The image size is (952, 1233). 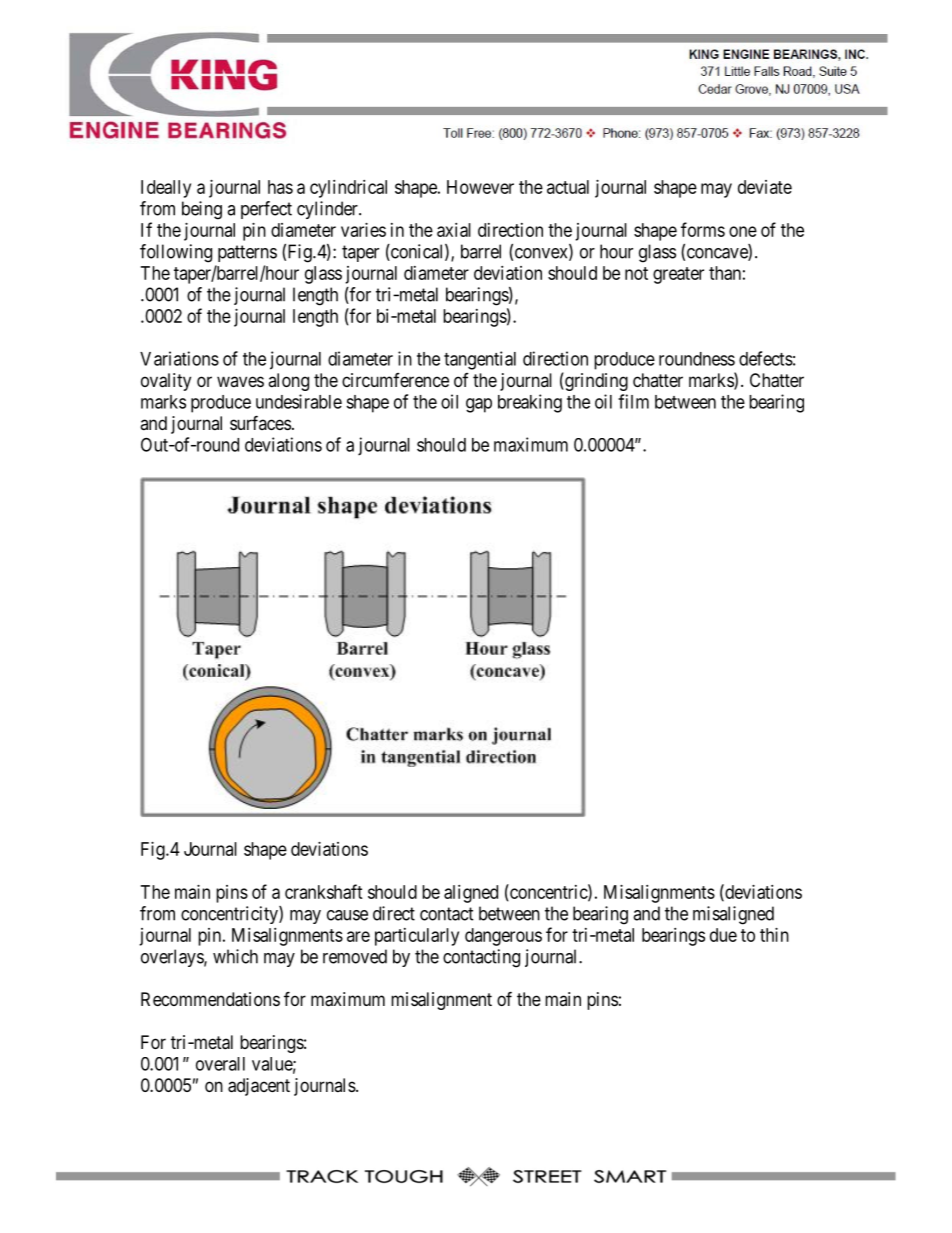 I want to click on film, so click(x=633, y=401).
